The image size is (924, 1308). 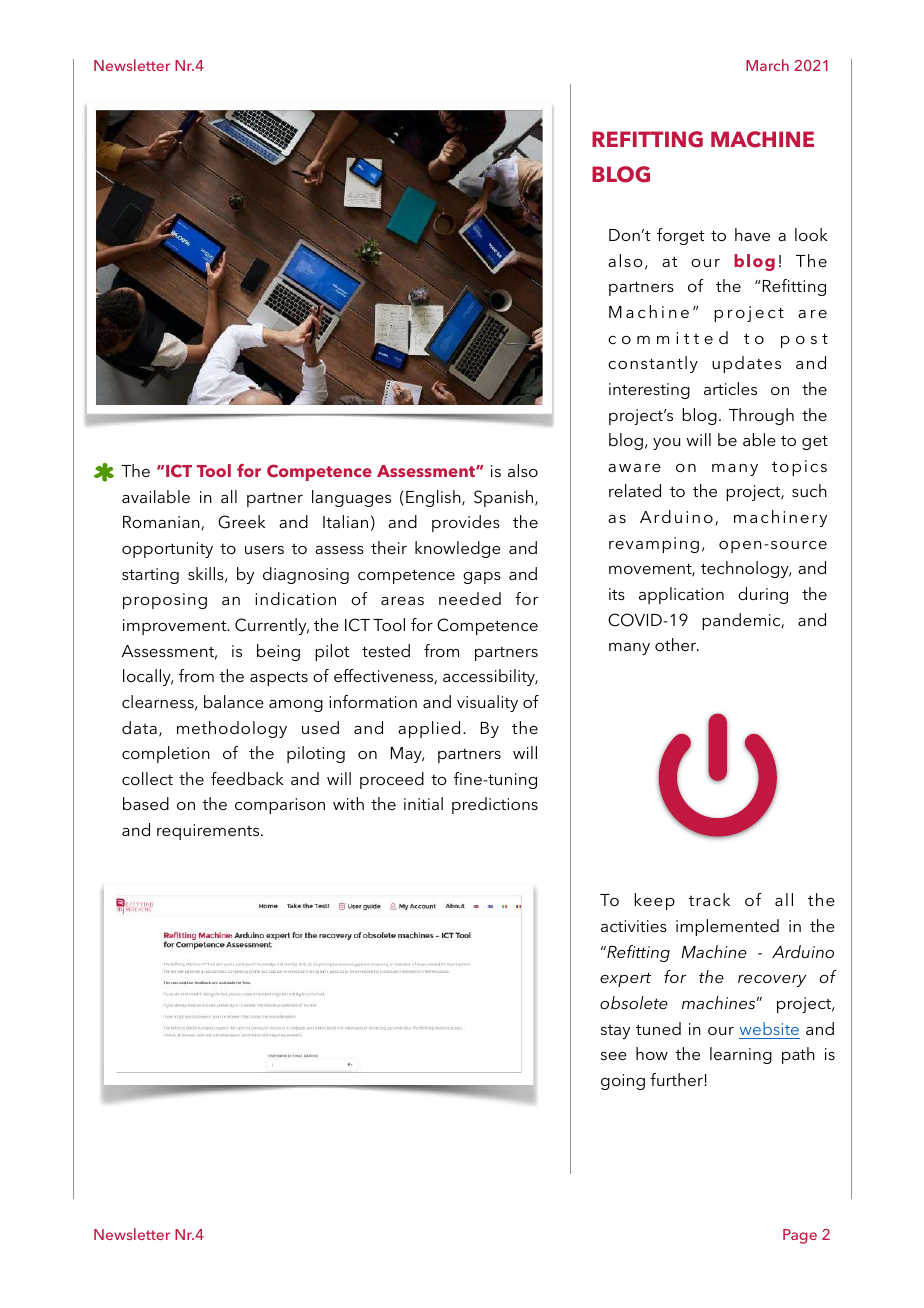 What do you see at coordinates (209, 832) in the page?
I see `requirements` at bounding box center [209, 832].
